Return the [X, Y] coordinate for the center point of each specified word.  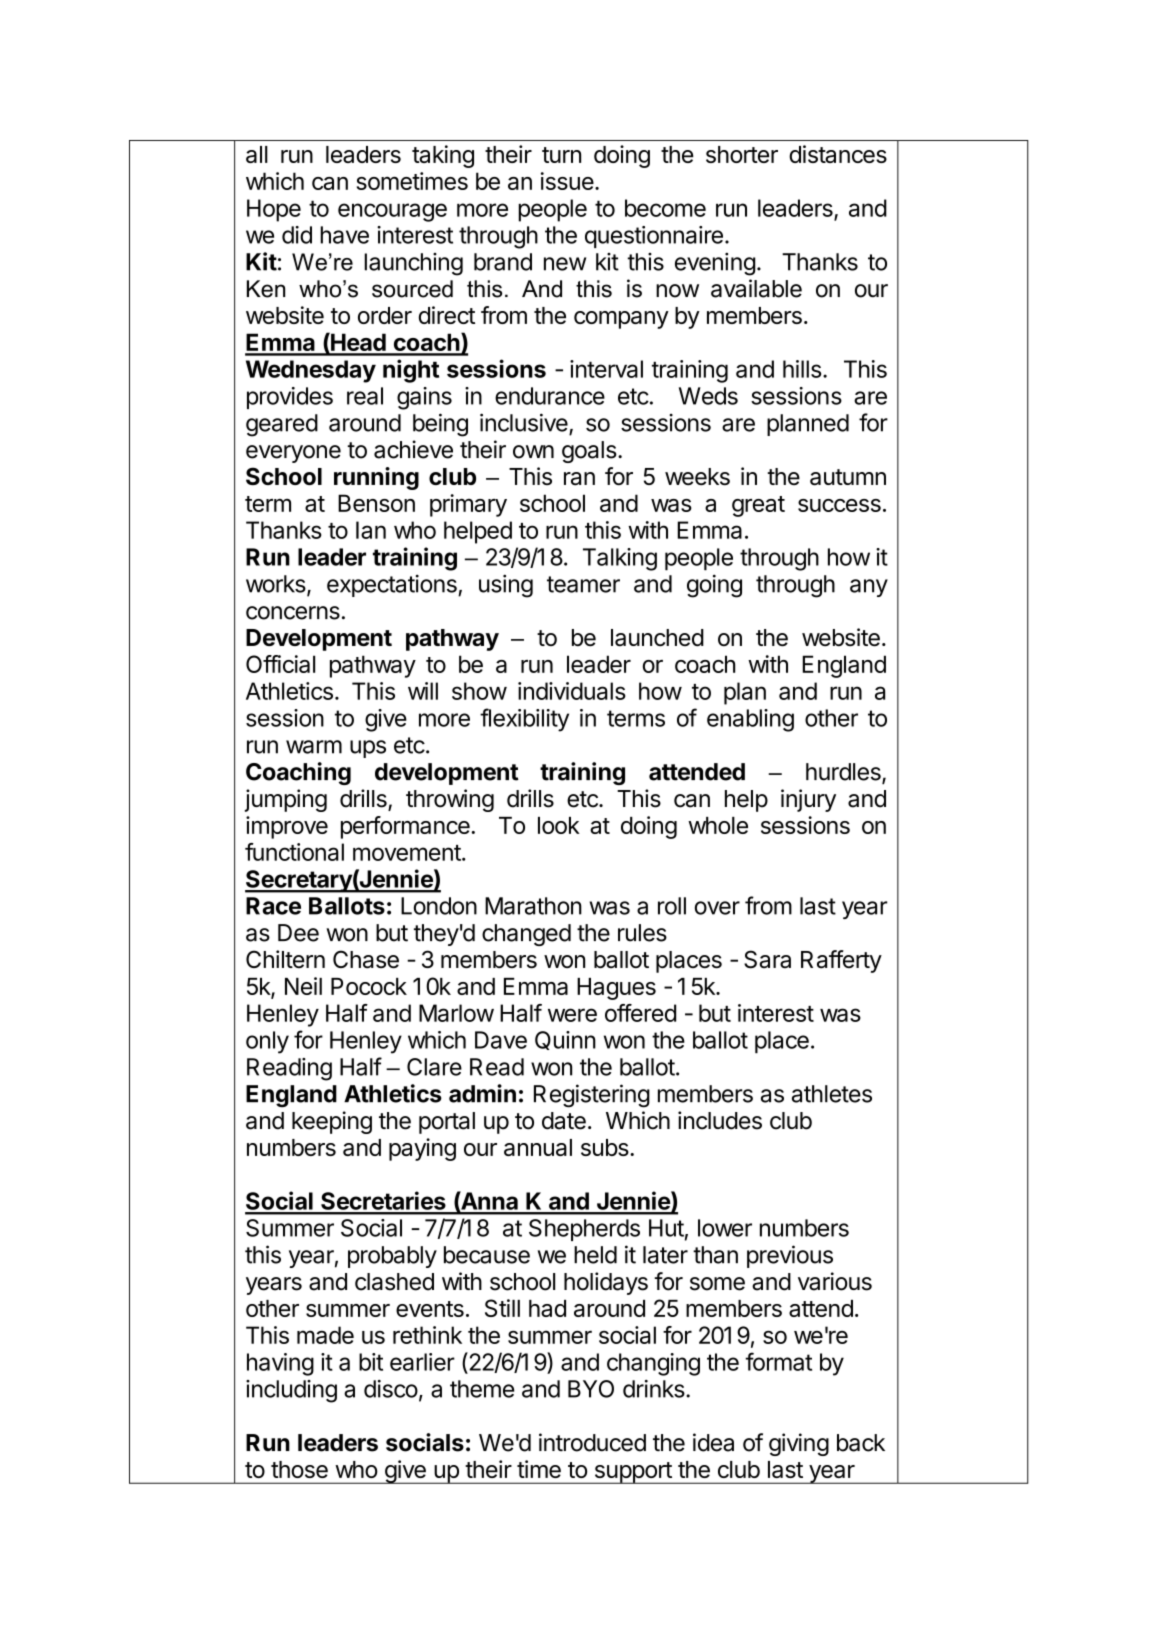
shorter [742, 154]
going [714, 586]
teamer [583, 584]
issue [567, 181]
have [344, 235]
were [572, 1015]
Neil [303, 986]
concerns [293, 613]
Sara [767, 959]
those [299, 1469]
